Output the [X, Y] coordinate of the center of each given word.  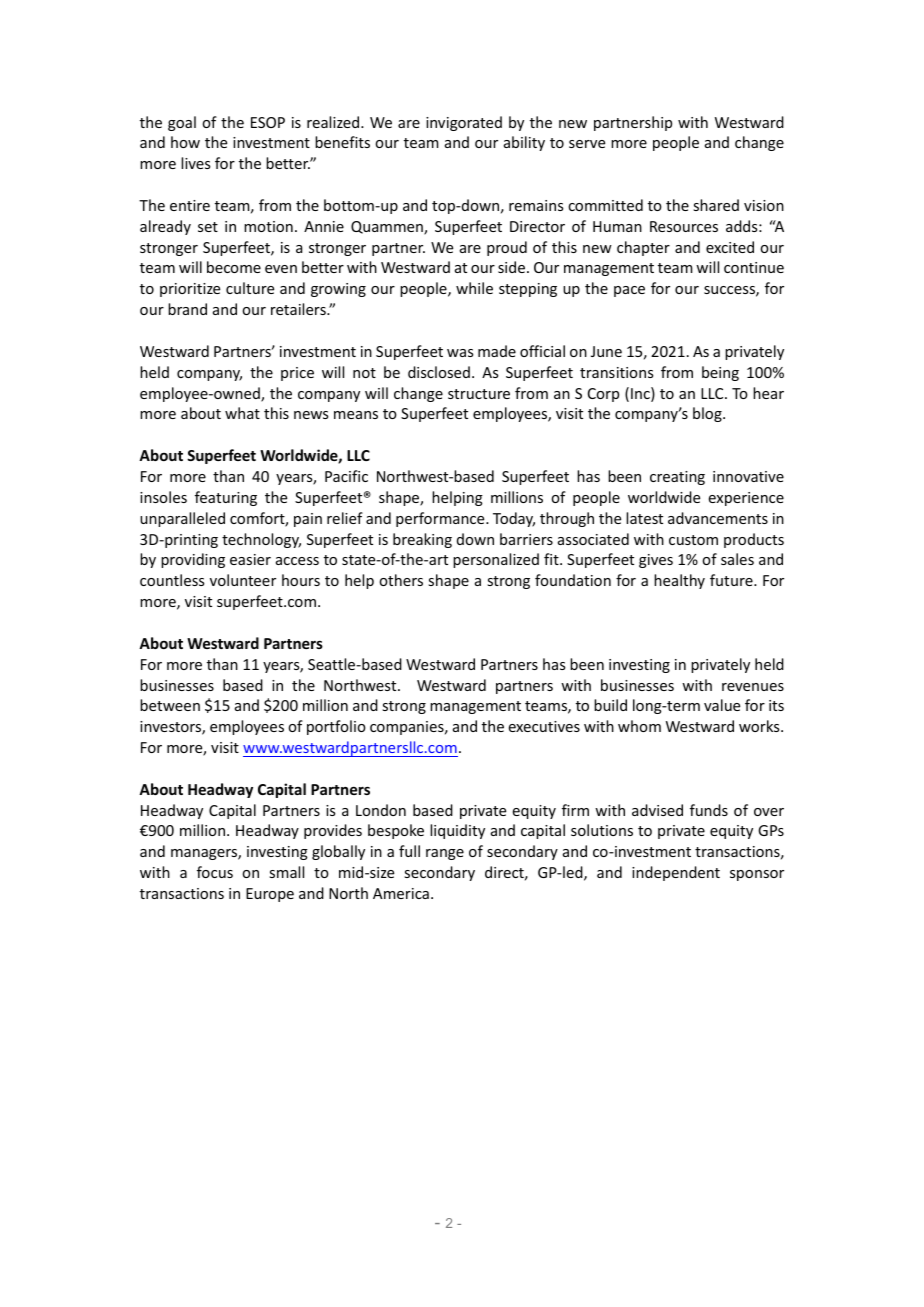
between [170, 705]
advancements [718, 518]
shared [716, 205]
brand [187, 309]
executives [544, 726]
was [460, 353]
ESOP [268, 122]
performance [441, 519]
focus [215, 872]
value [722, 705]
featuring [226, 498]
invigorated [464, 123]
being [720, 373]
